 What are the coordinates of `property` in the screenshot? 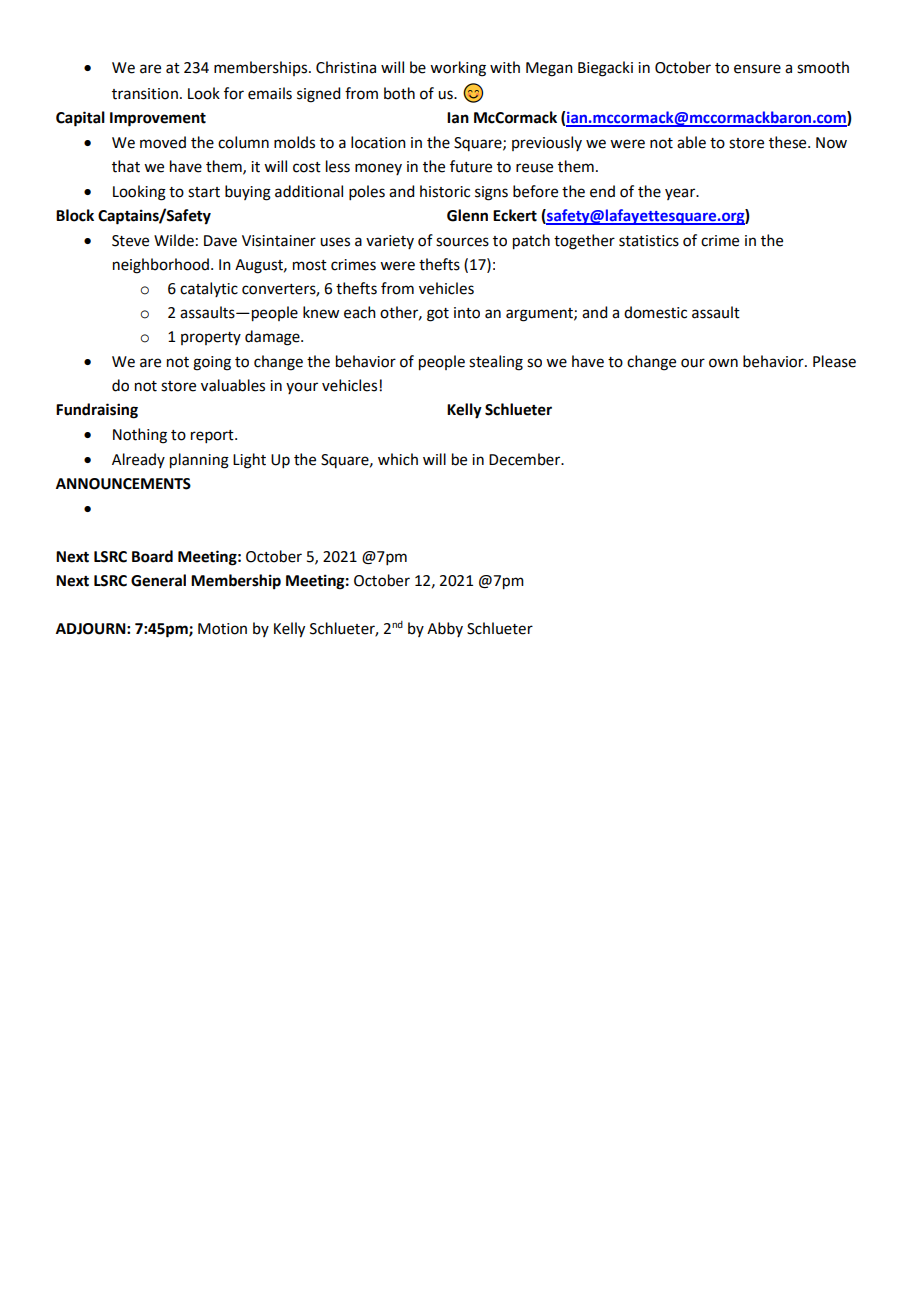 It's located at (211, 338).
